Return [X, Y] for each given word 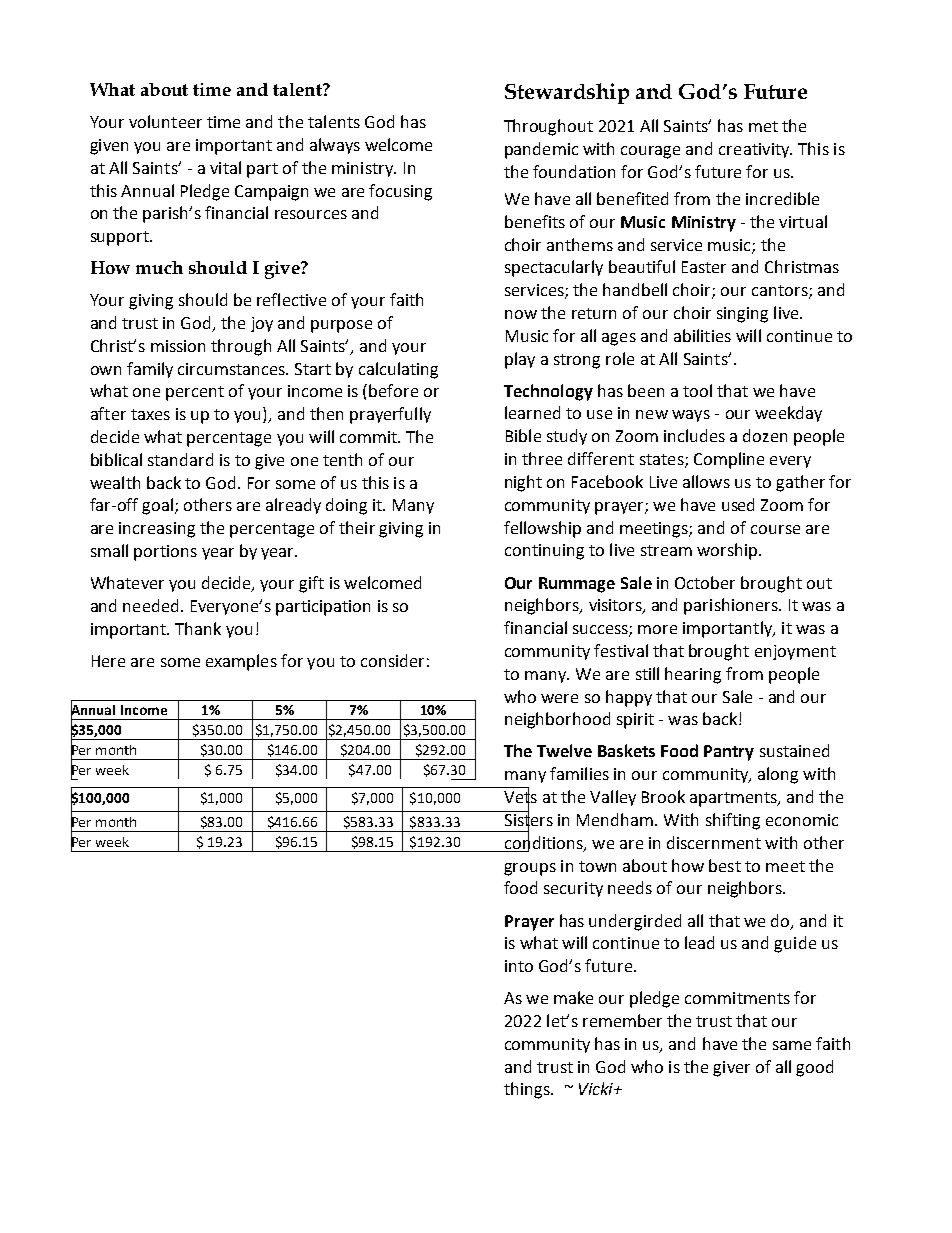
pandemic [541, 150]
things [528, 1090]
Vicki [597, 1088]
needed [150, 605]
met [763, 126]
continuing [544, 552]
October [705, 582]
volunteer [165, 121]
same [792, 1045]
